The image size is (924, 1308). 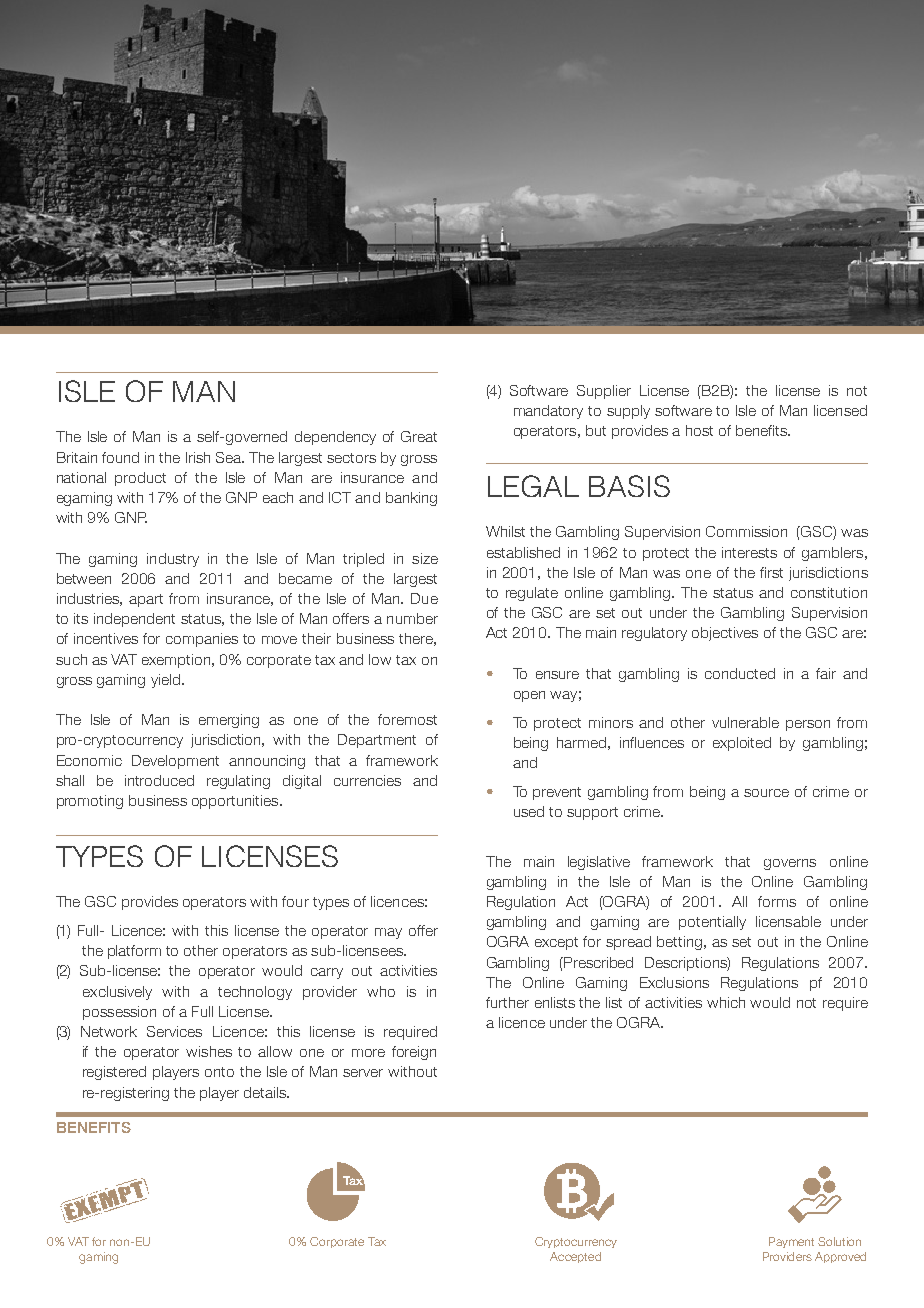 What do you see at coordinates (412, 618) in the screenshot?
I see `number` at bounding box center [412, 618].
